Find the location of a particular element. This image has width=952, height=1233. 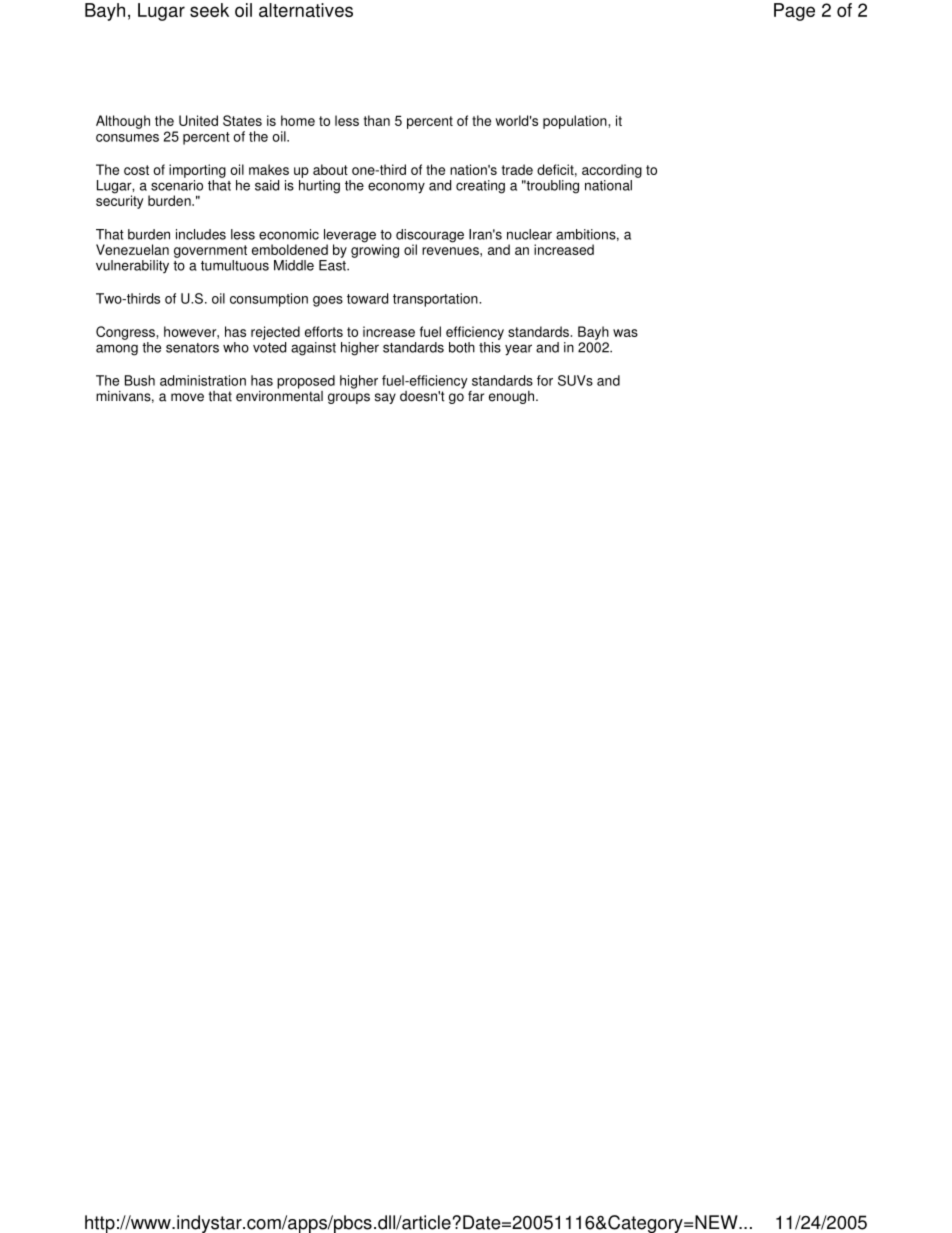

transportation is located at coordinates (436, 300).
